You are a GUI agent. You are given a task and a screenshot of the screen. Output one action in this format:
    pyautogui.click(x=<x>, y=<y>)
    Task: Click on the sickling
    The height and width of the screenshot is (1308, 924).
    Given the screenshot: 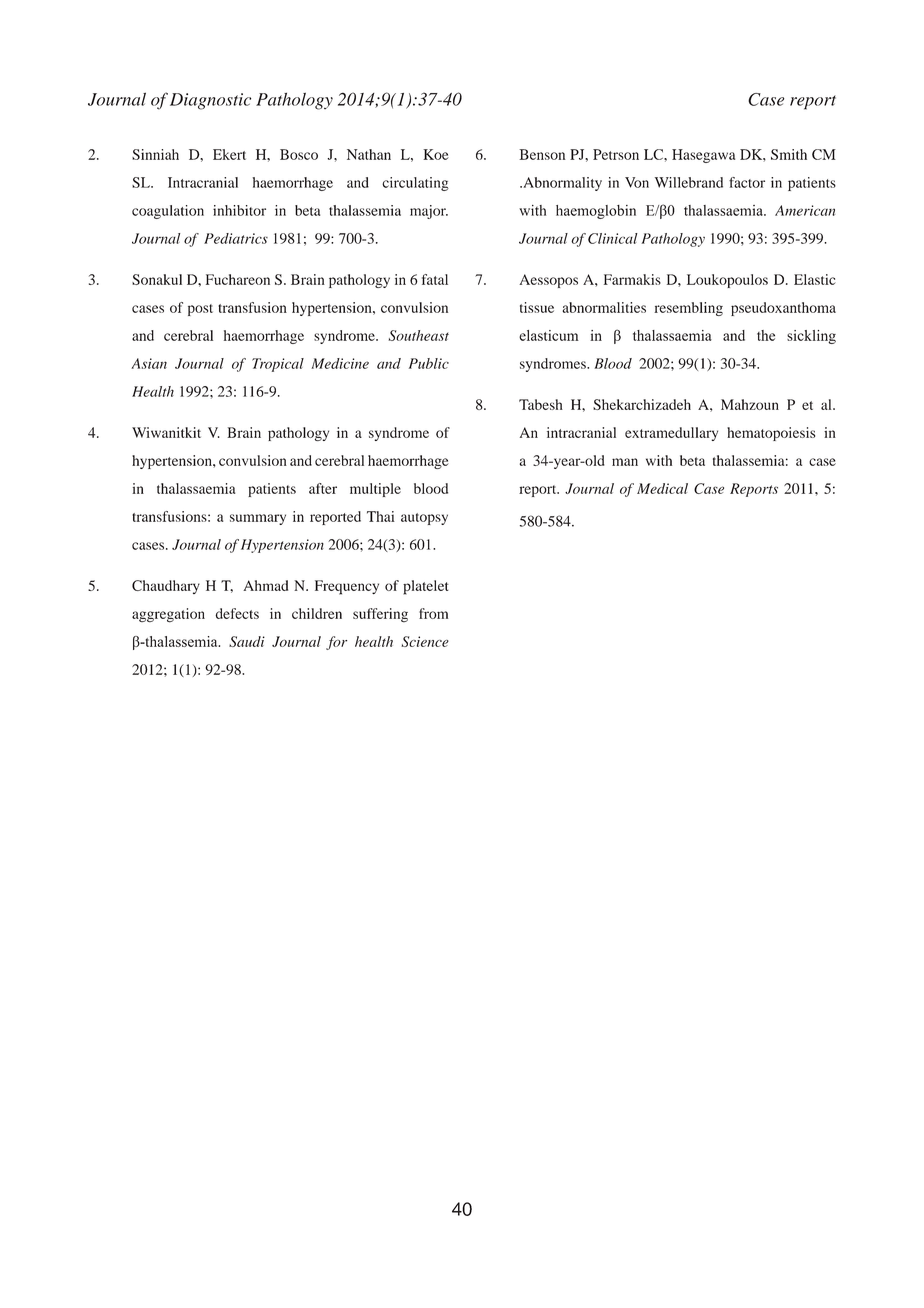 What is the action you would take?
    pyautogui.click(x=811, y=337)
